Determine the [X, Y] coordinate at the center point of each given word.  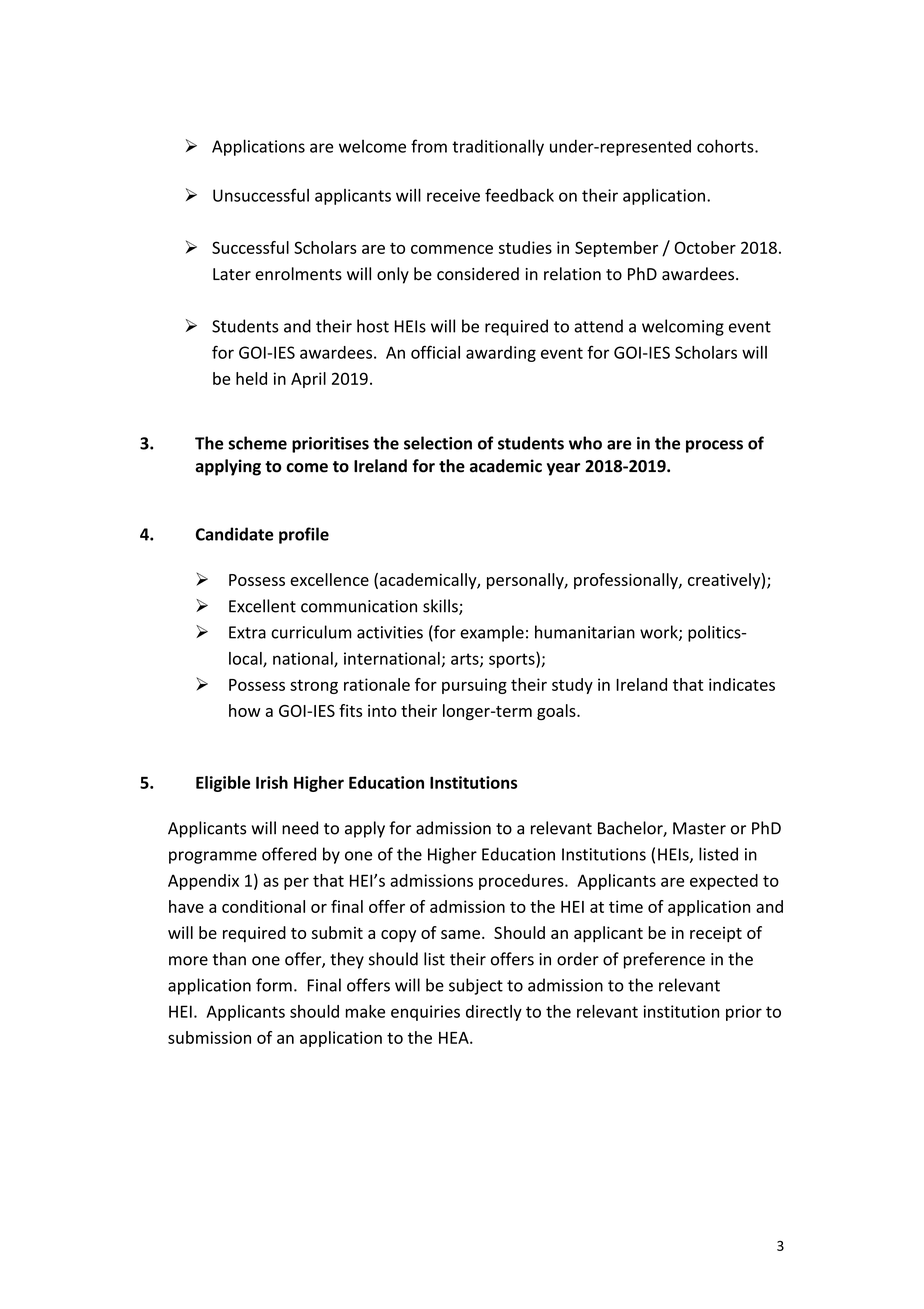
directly [494, 1013]
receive [453, 195]
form [274, 985]
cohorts [726, 146]
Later [232, 274]
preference [664, 960]
